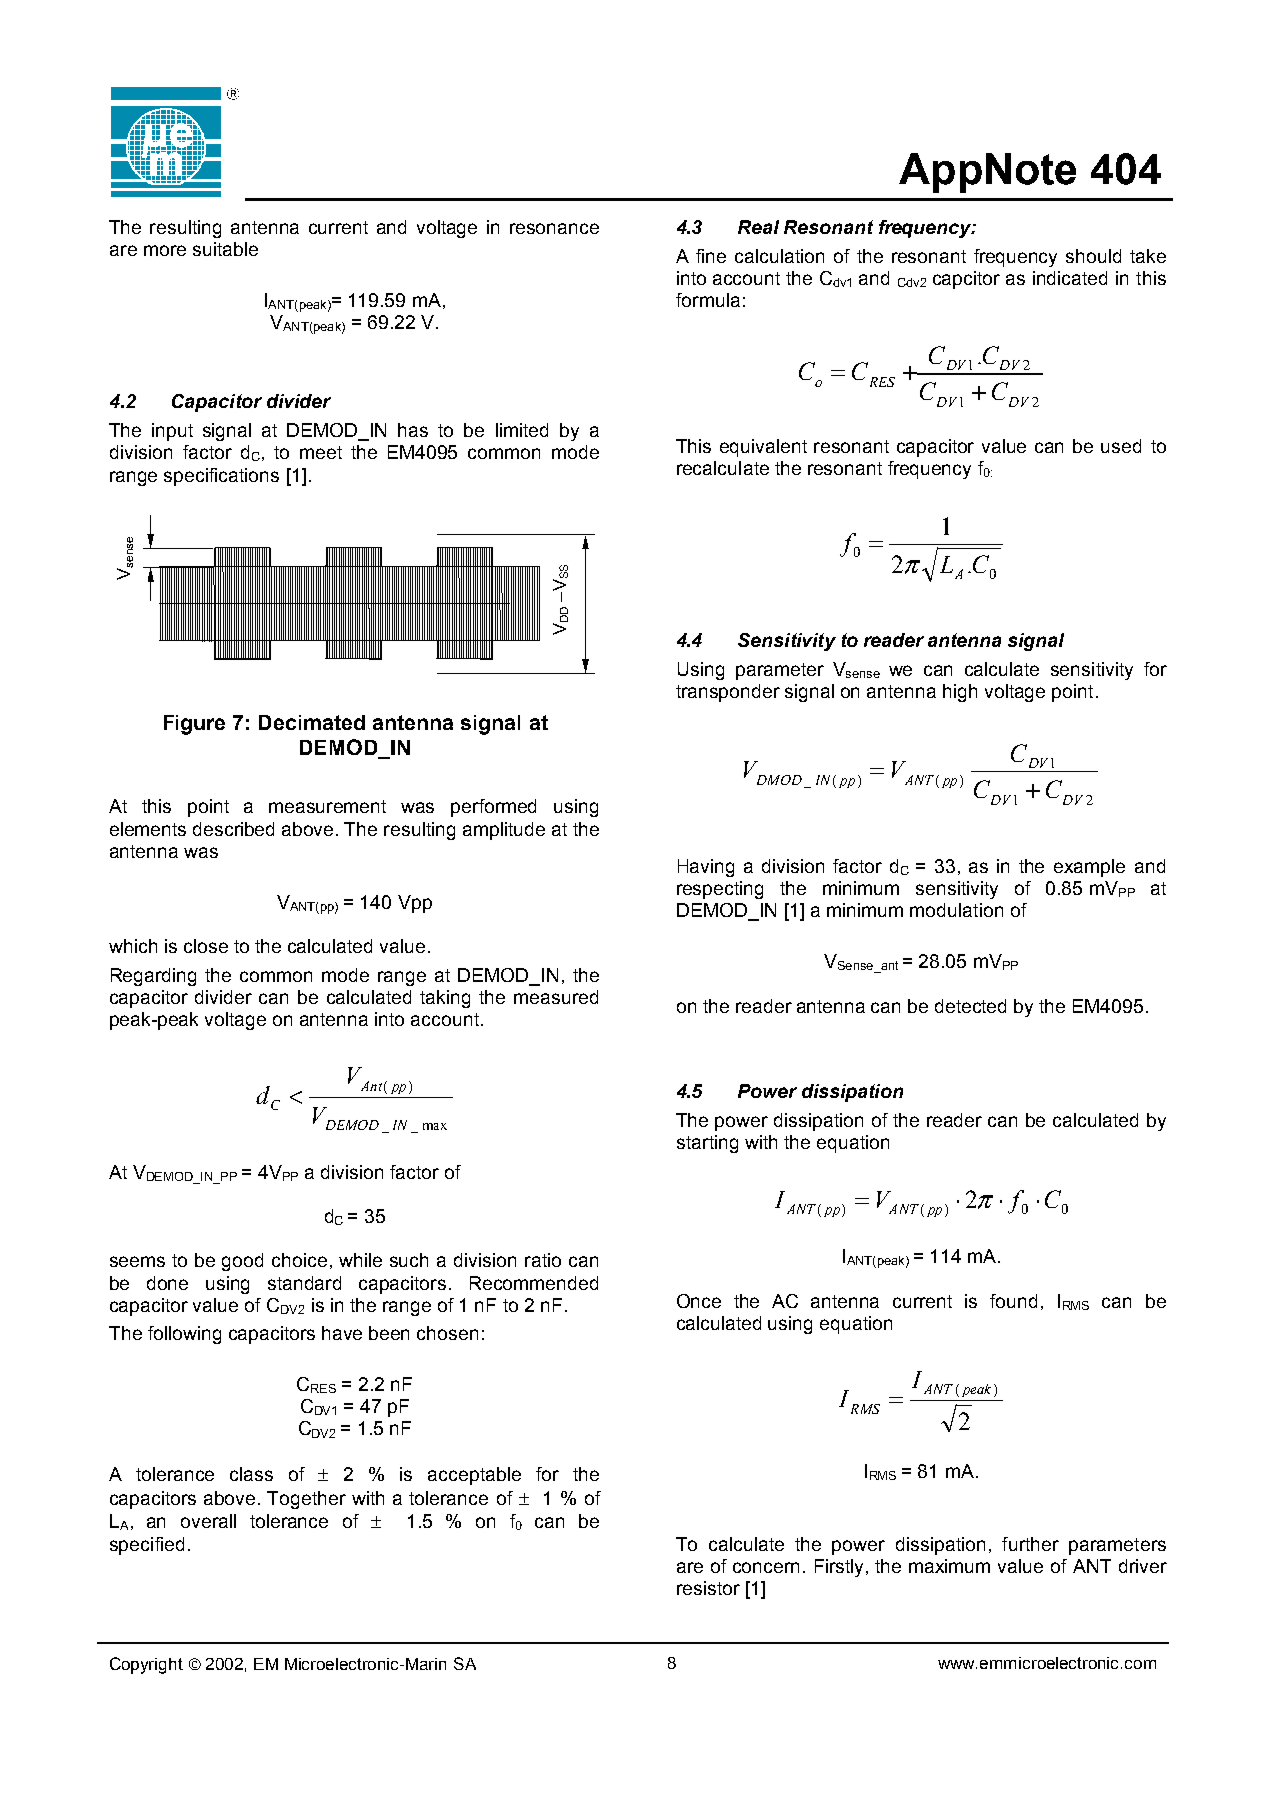 The image size is (1276, 1806). What do you see at coordinates (312, 722) in the screenshot?
I see `Decimated` at bounding box center [312, 722].
